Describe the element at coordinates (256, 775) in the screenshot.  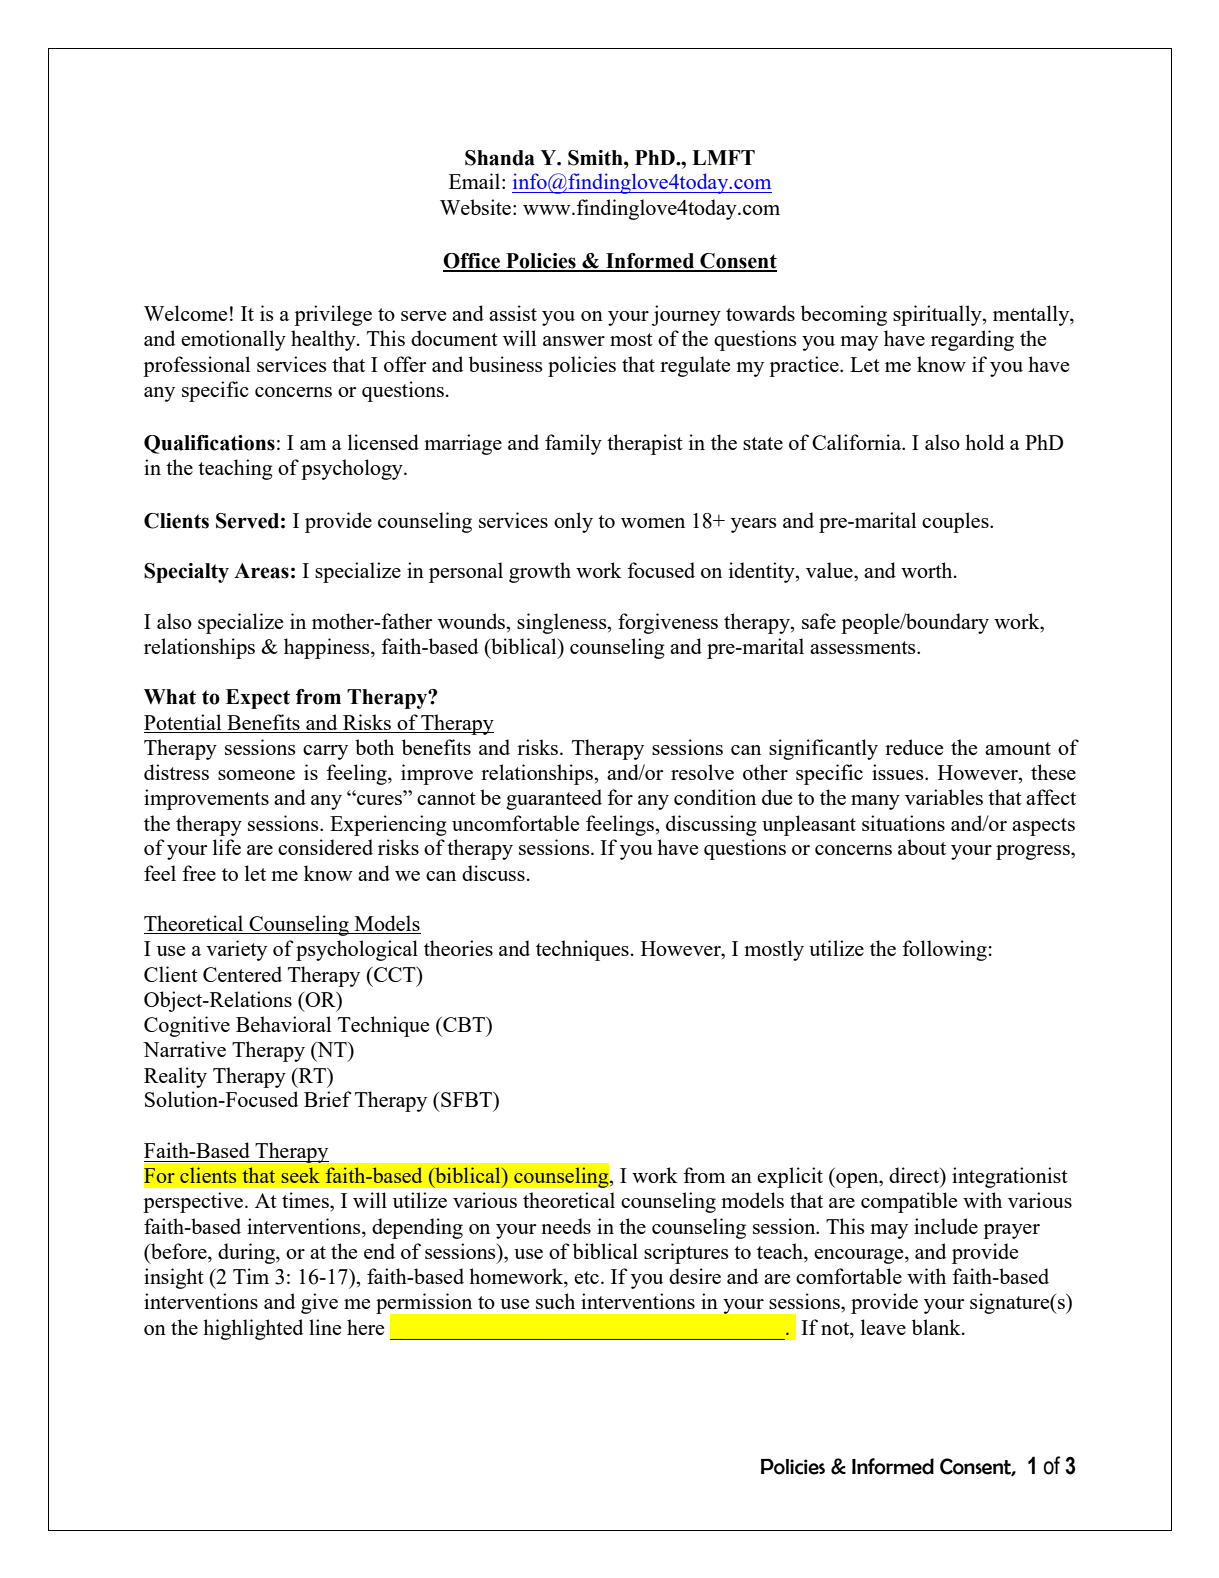
I see `someone` at that location.
